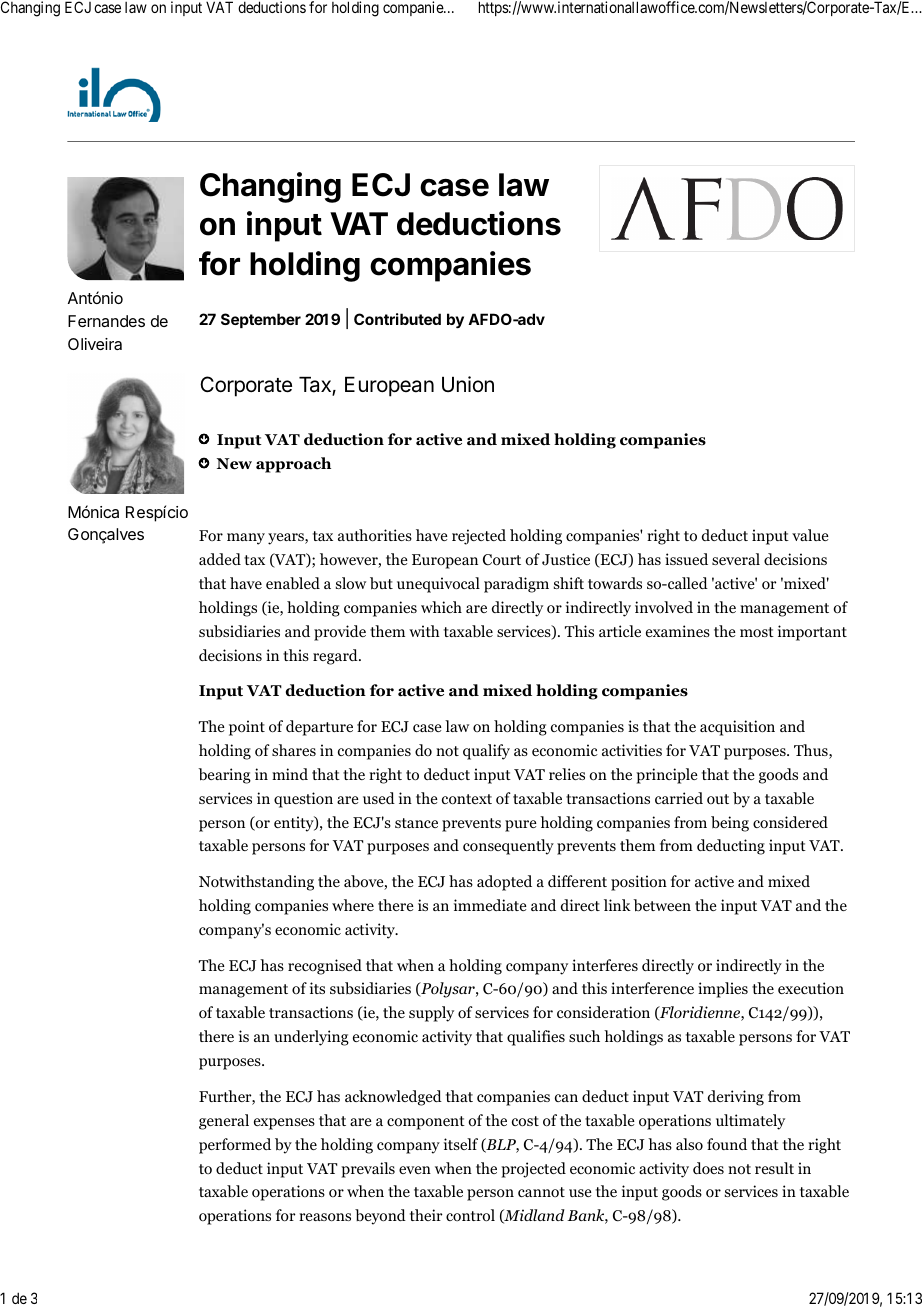  I want to click on Union, so click(468, 384).
